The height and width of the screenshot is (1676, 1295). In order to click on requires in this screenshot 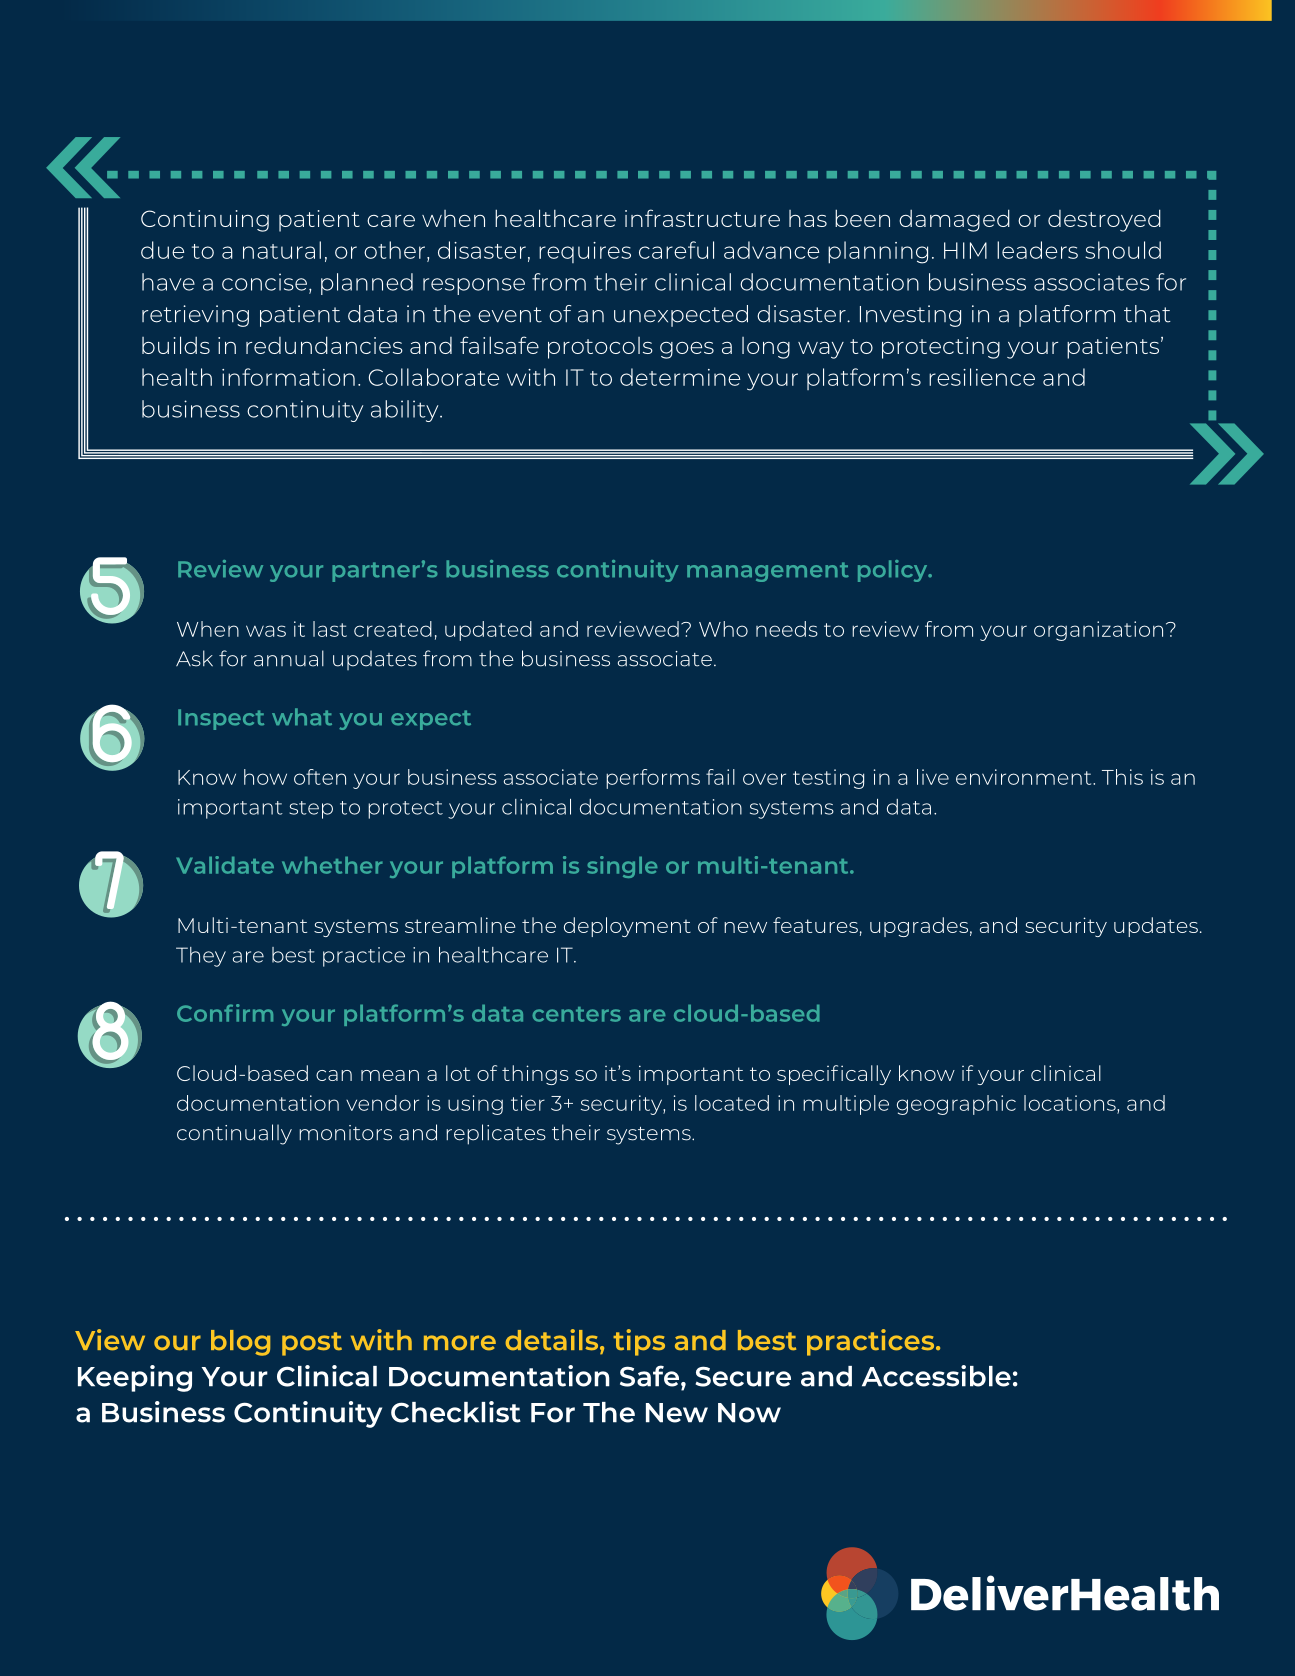, I will do `click(585, 252)`.
